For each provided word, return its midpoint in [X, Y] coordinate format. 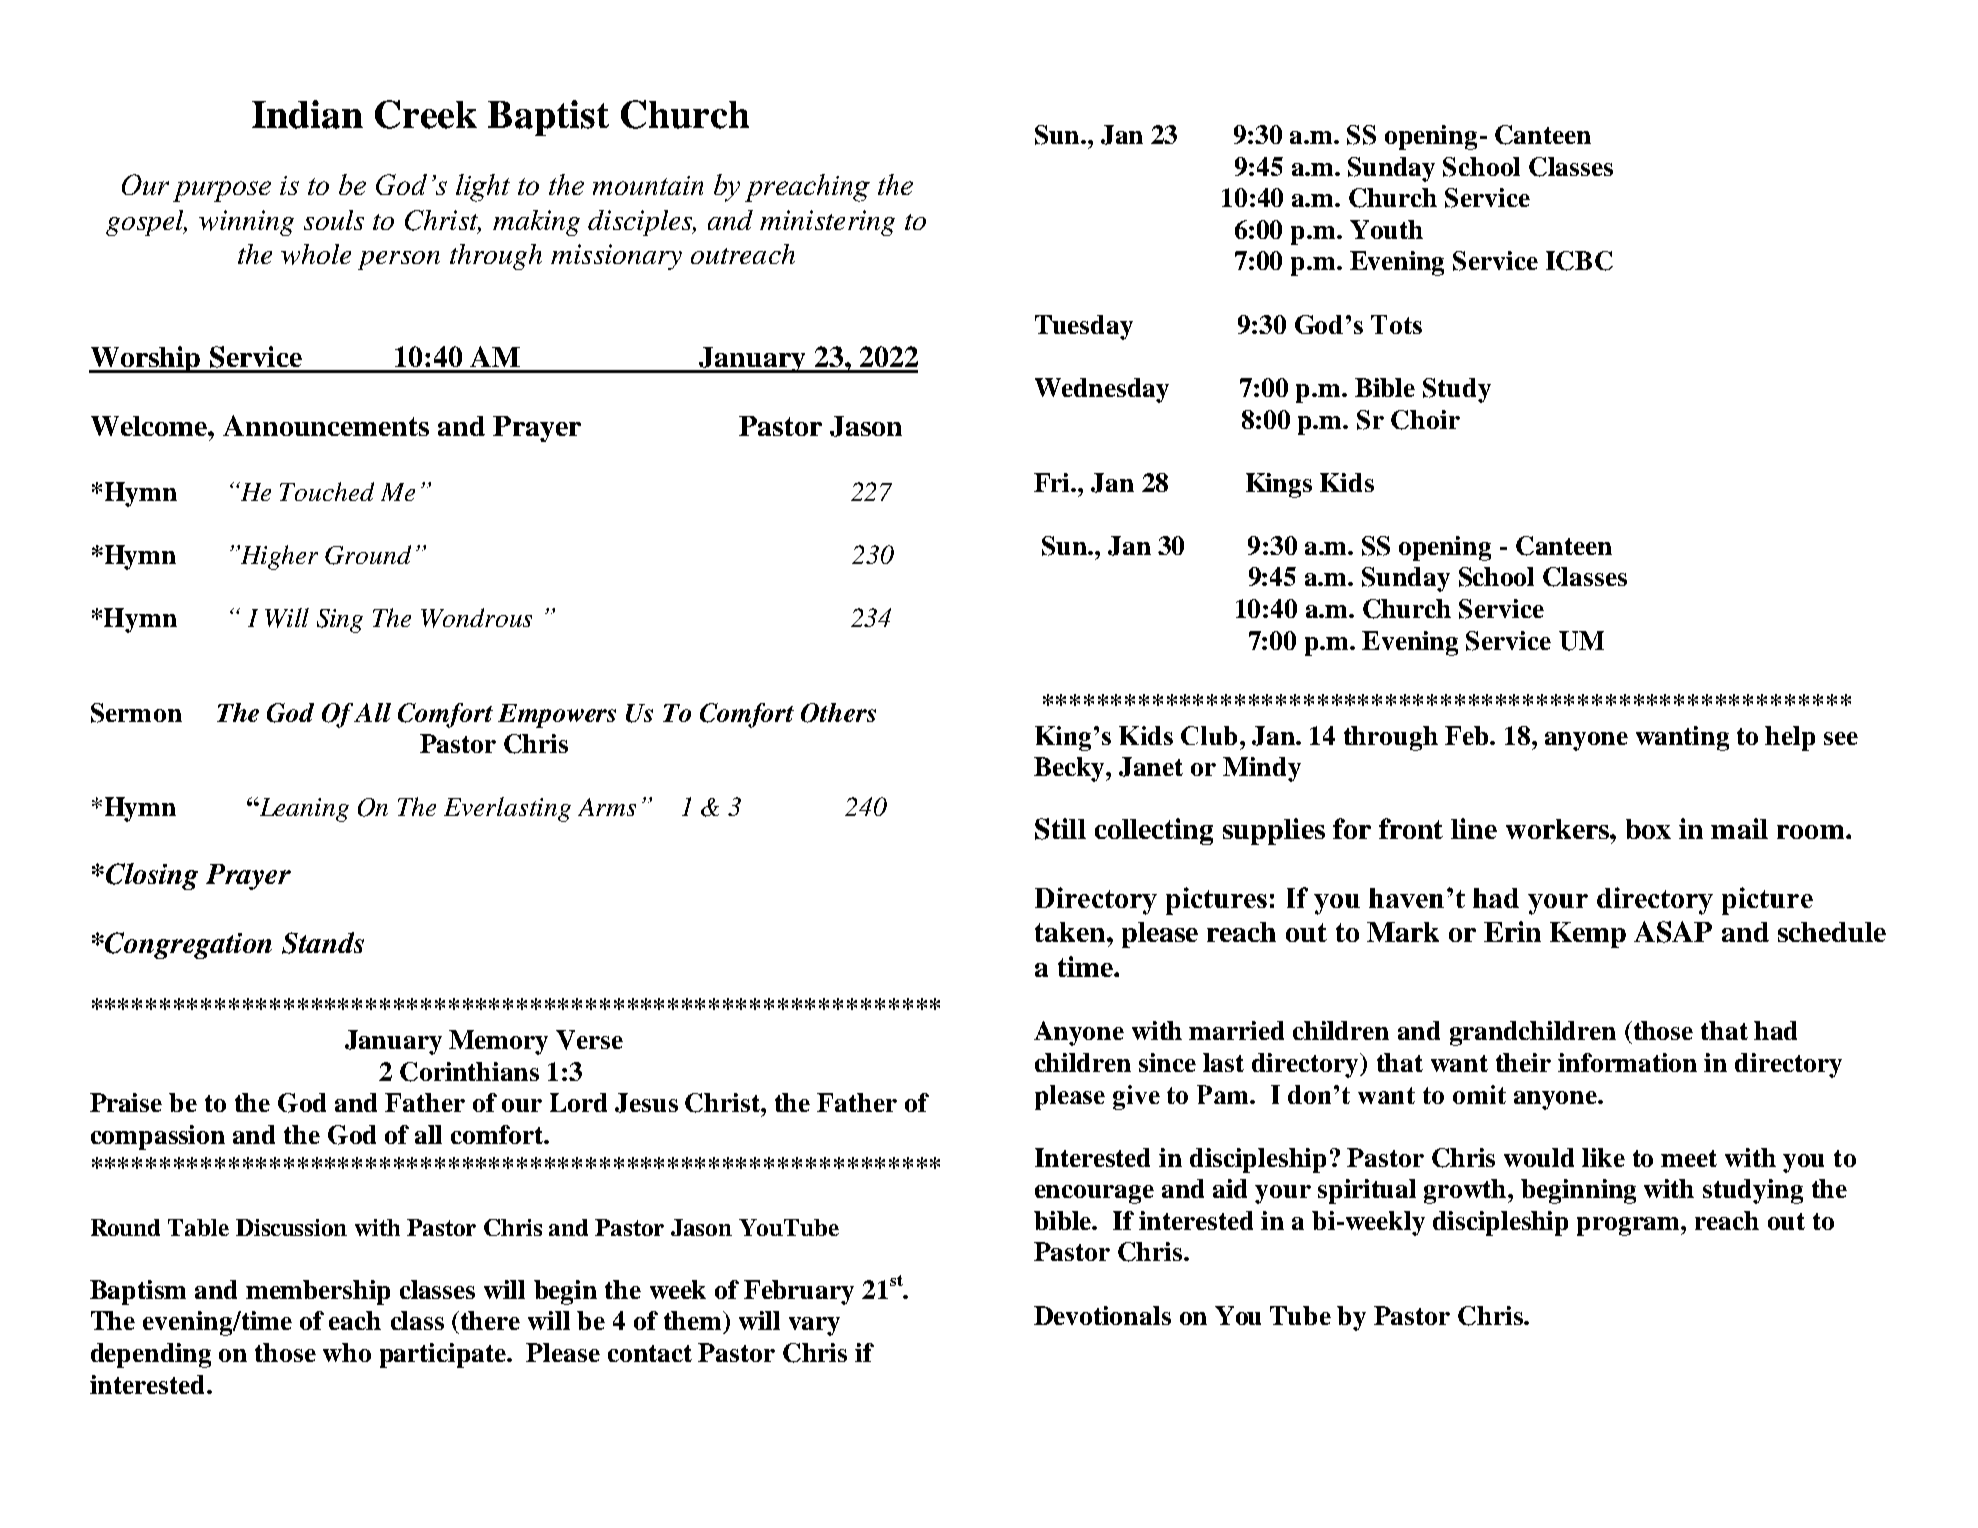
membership [318, 1292]
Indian [307, 114]
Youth [1386, 229]
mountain [648, 185]
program [1629, 1226]
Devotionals [1102, 1315]
